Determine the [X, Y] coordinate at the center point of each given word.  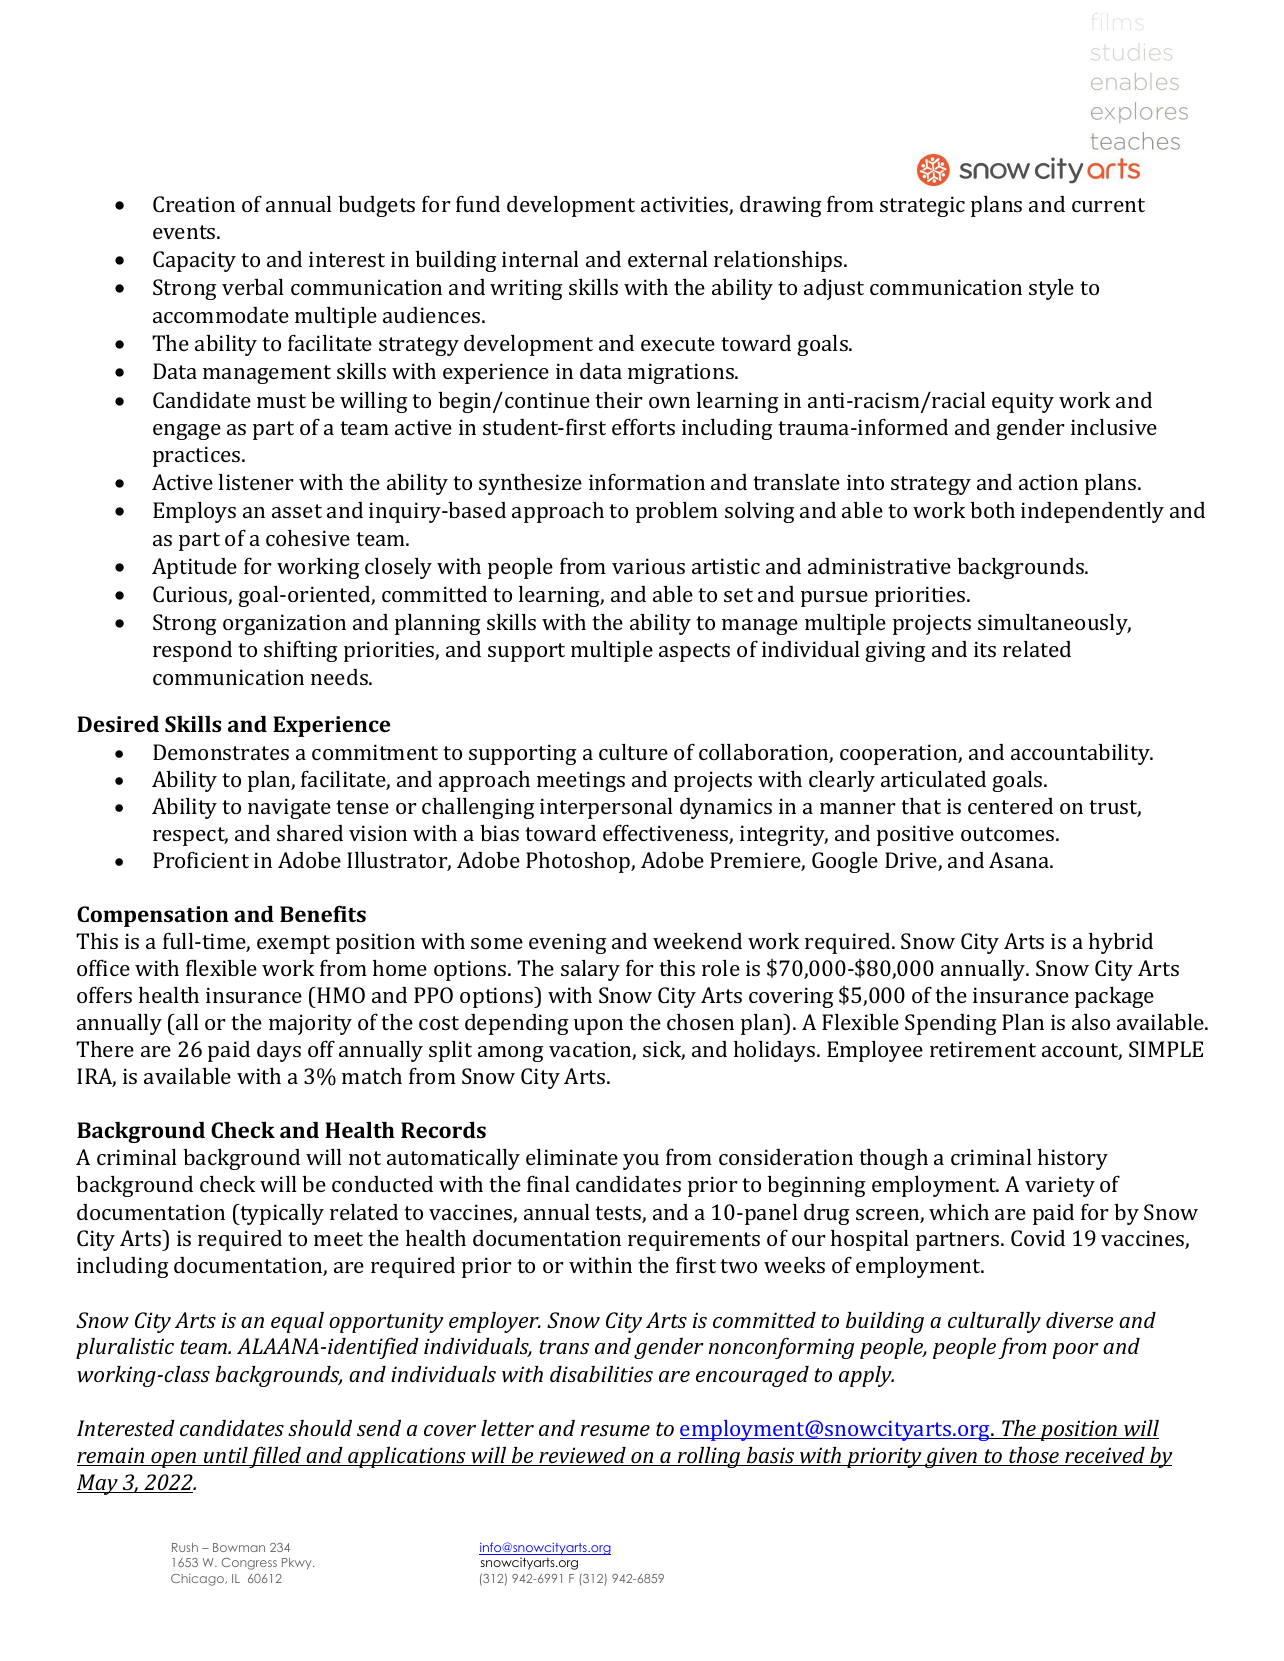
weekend [697, 941]
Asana [1020, 860]
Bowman [239, 1547]
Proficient [201, 859]
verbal [253, 287]
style [1051, 289]
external [668, 259]
